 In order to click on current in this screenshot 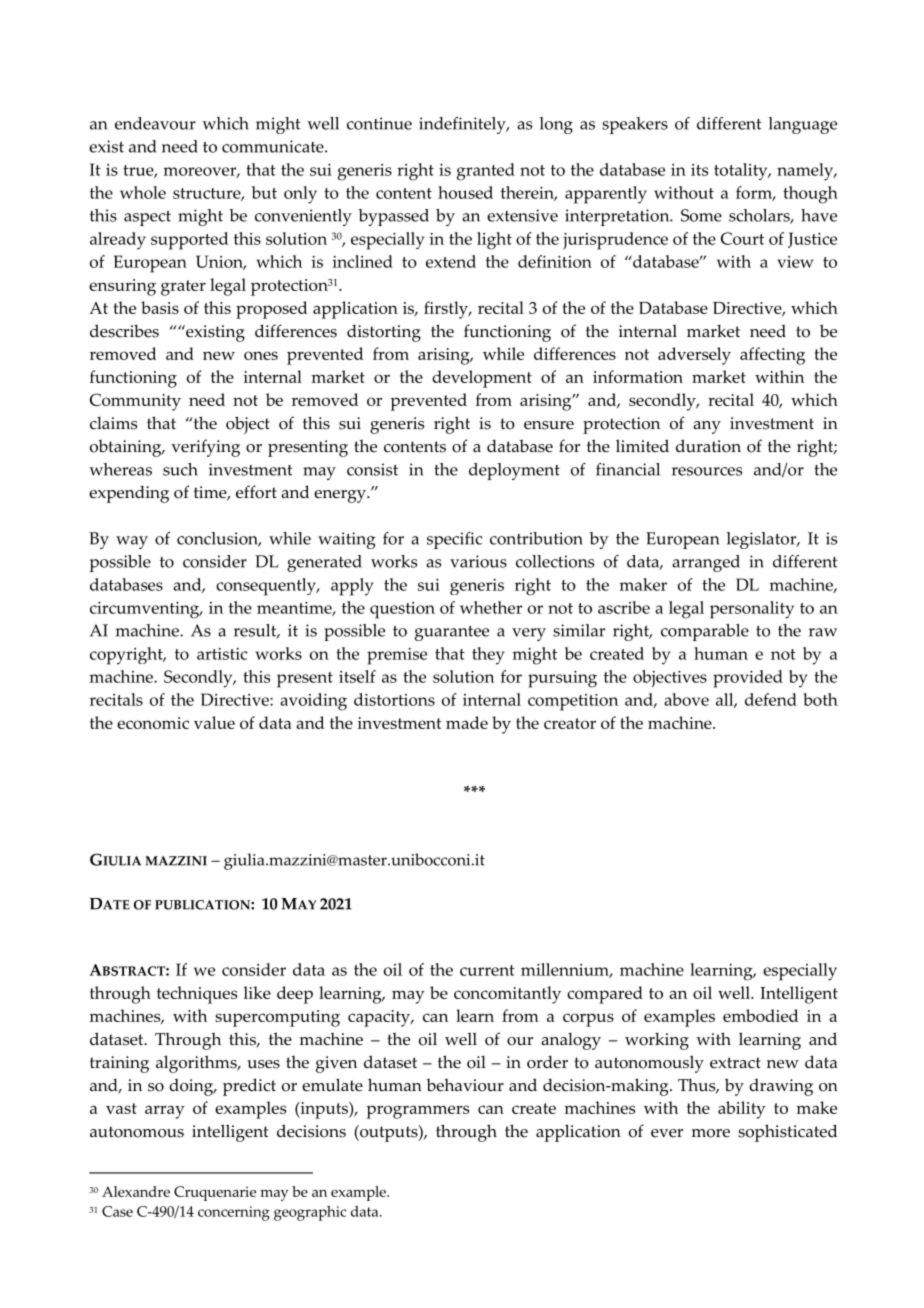, I will do `click(487, 970)`.
